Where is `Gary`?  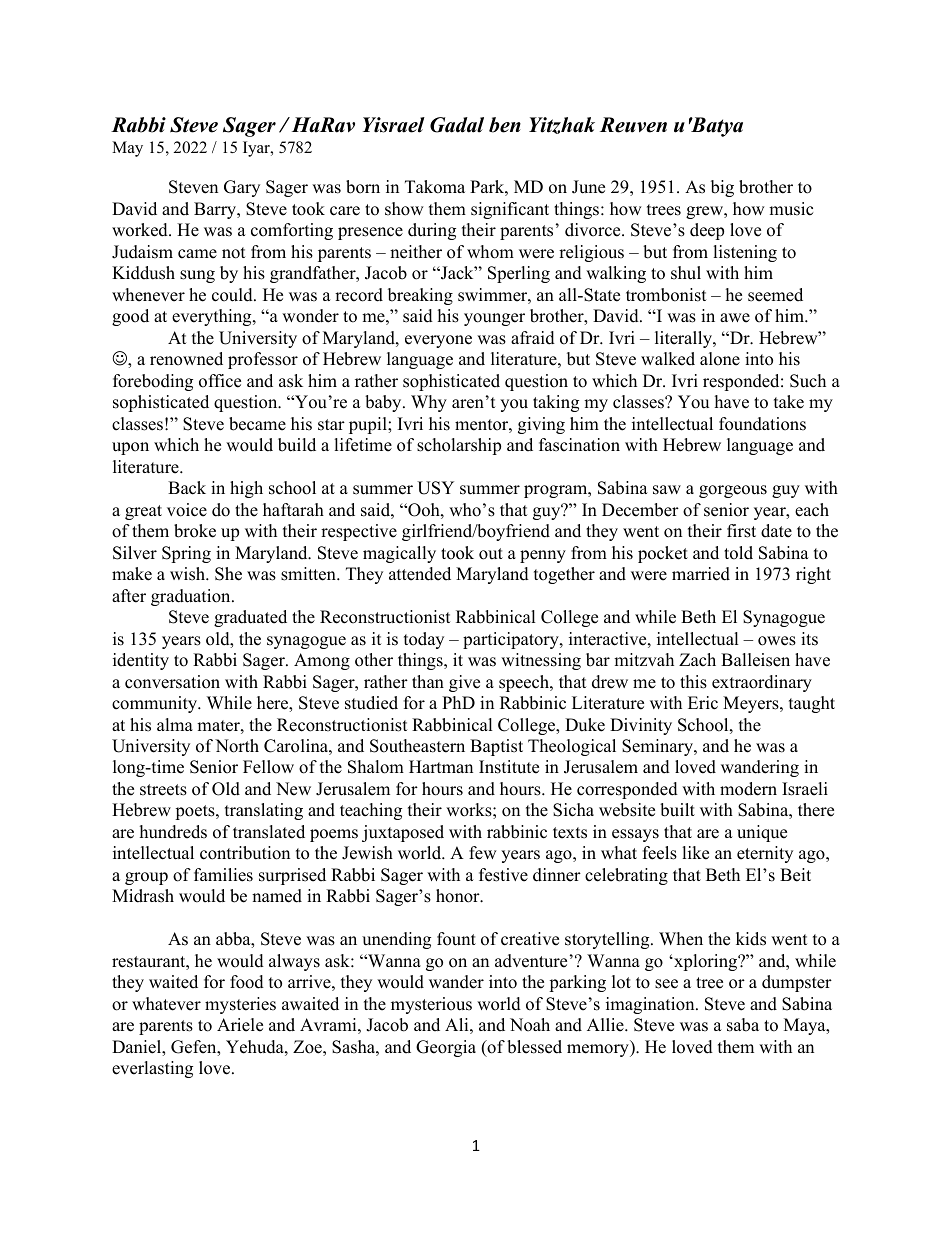
Gary is located at coordinates (242, 188).
